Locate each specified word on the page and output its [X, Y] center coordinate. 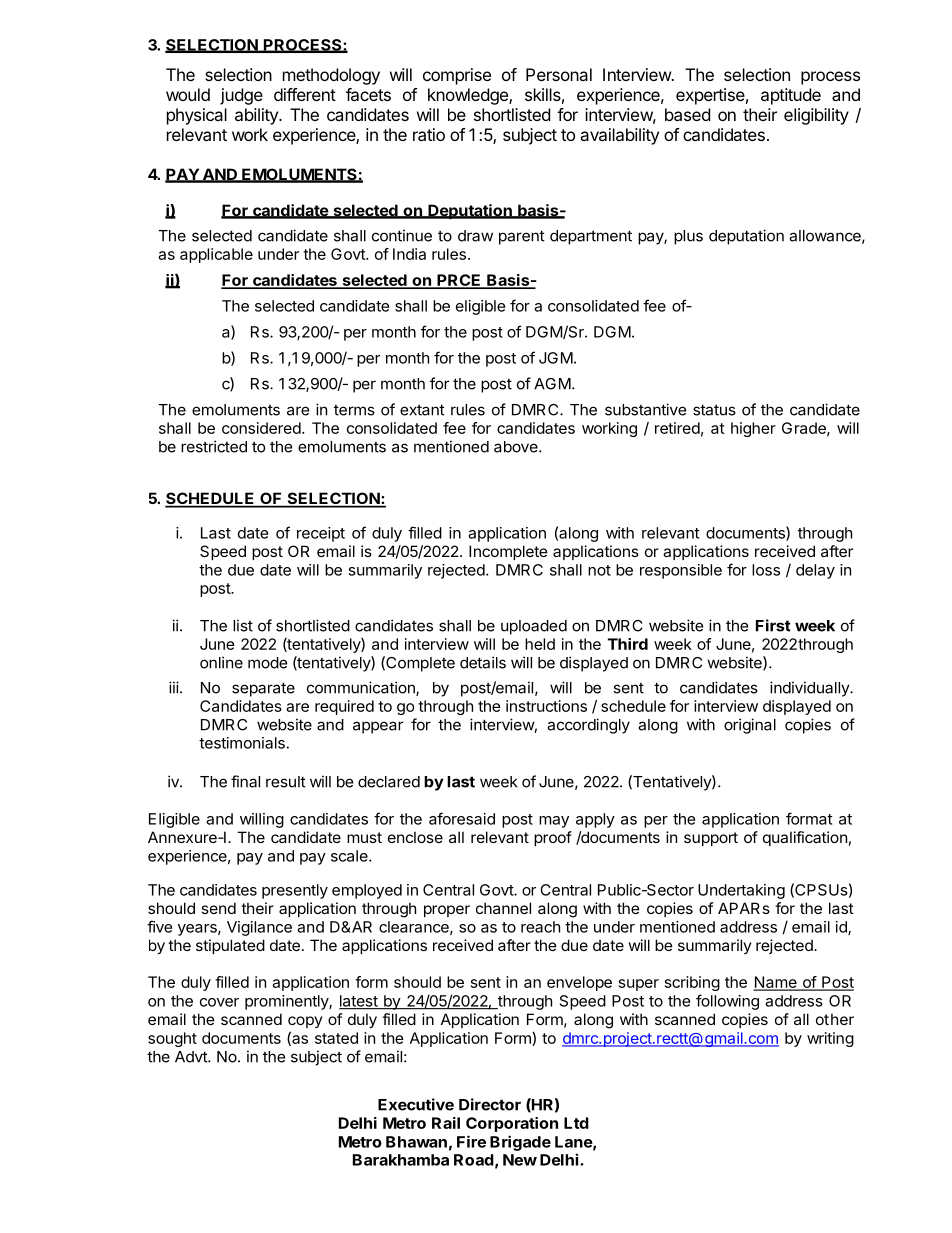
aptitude [791, 96]
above [517, 447]
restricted [214, 446]
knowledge [469, 96]
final [245, 781]
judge [241, 96]
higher [753, 429]
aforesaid [462, 818]
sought [172, 1039]
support [711, 839]
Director [490, 1104]
